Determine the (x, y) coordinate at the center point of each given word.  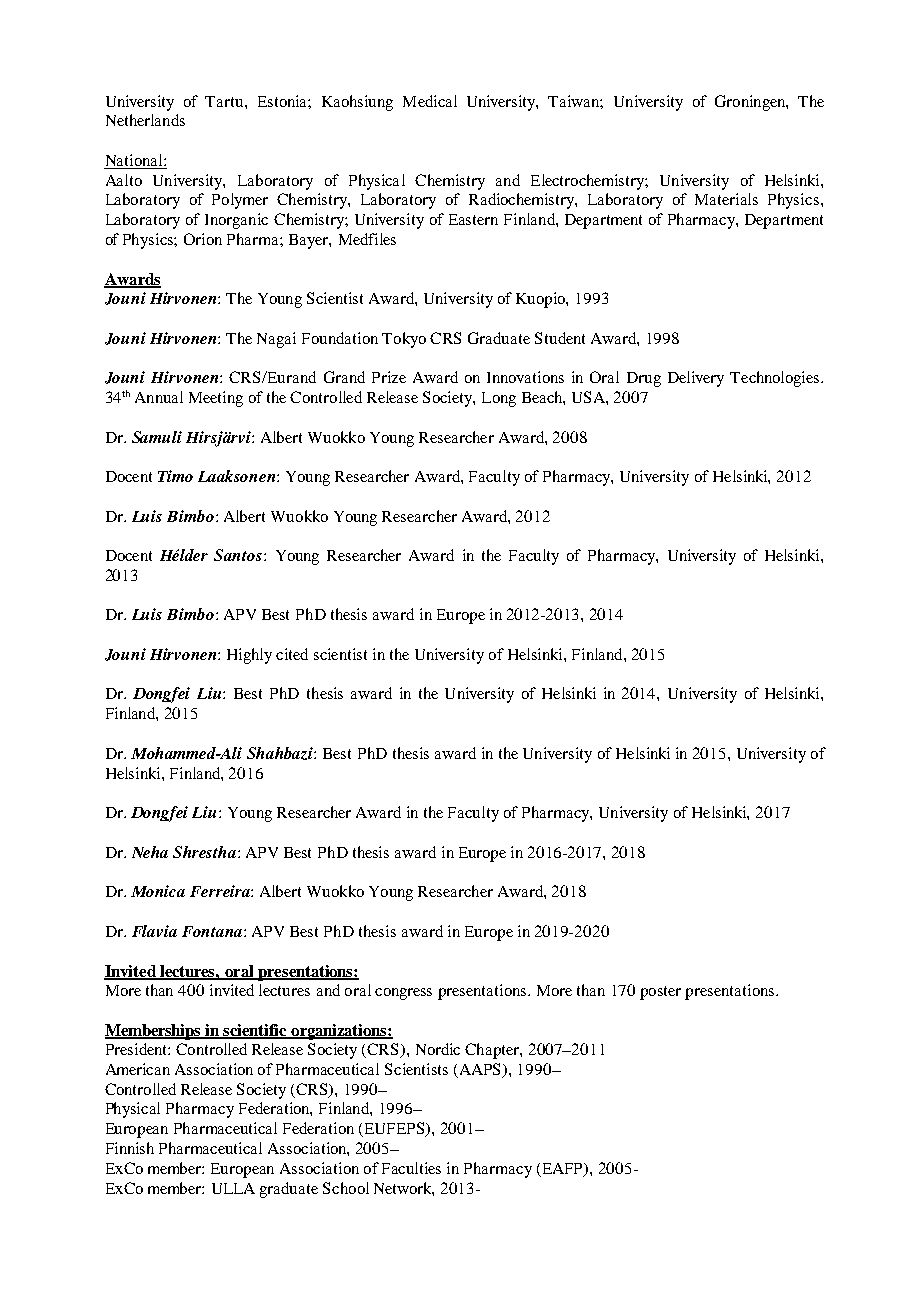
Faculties (411, 1168)
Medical (430, 101)
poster (660, 993)
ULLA (233, 1188)
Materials (726, 199)
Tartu (225, 101)
